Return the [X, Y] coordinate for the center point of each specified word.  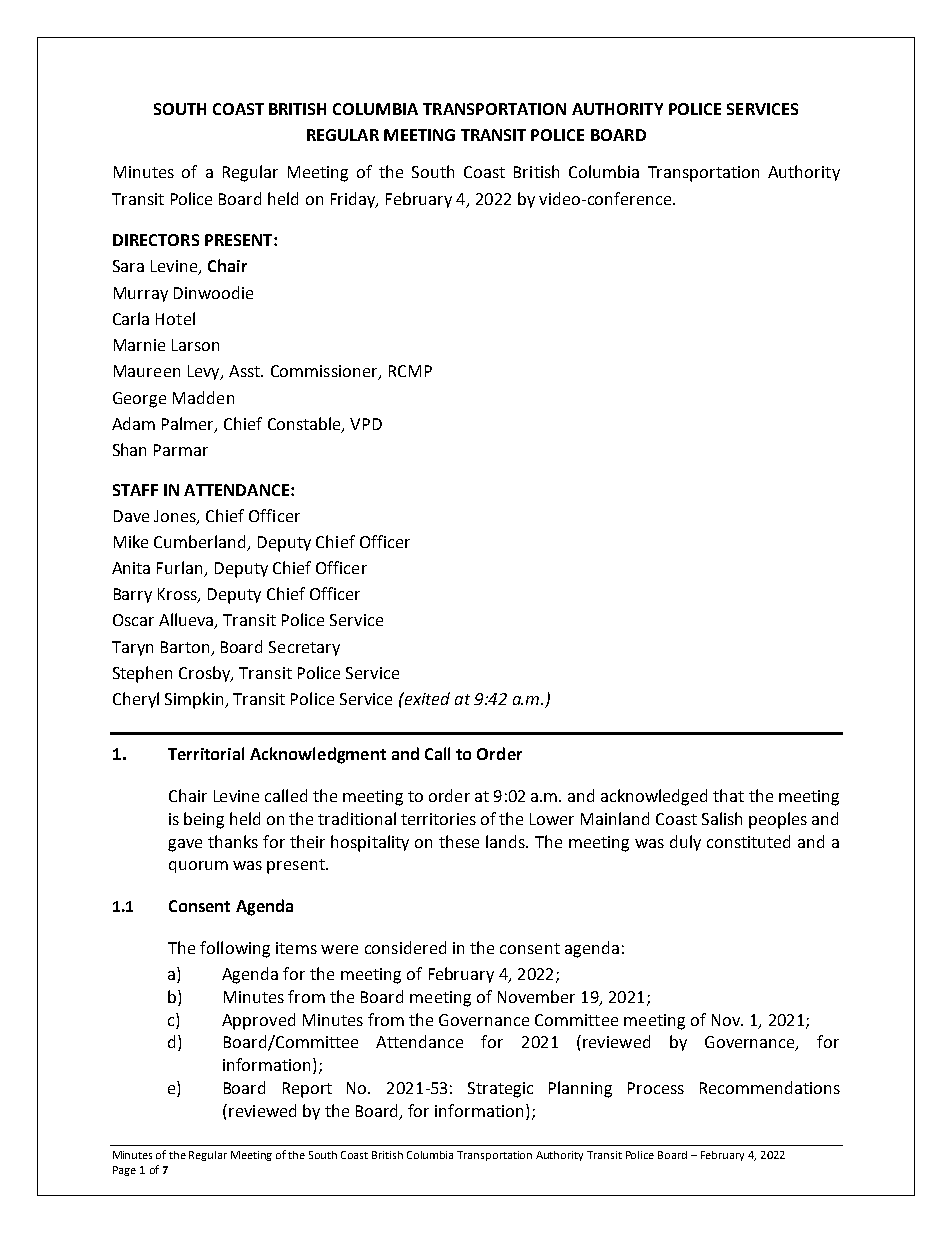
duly [685, 843]
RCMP [410, 371]
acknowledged [654, 797]
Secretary [304, 648]
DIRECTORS [156, 240]
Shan [129, 449]
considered [405, 947]
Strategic [500, 1090]
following [235, 949]
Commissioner [325, 372]
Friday [354, 200]
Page [124, 1171]
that [728, 795]
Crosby [206, 674]
